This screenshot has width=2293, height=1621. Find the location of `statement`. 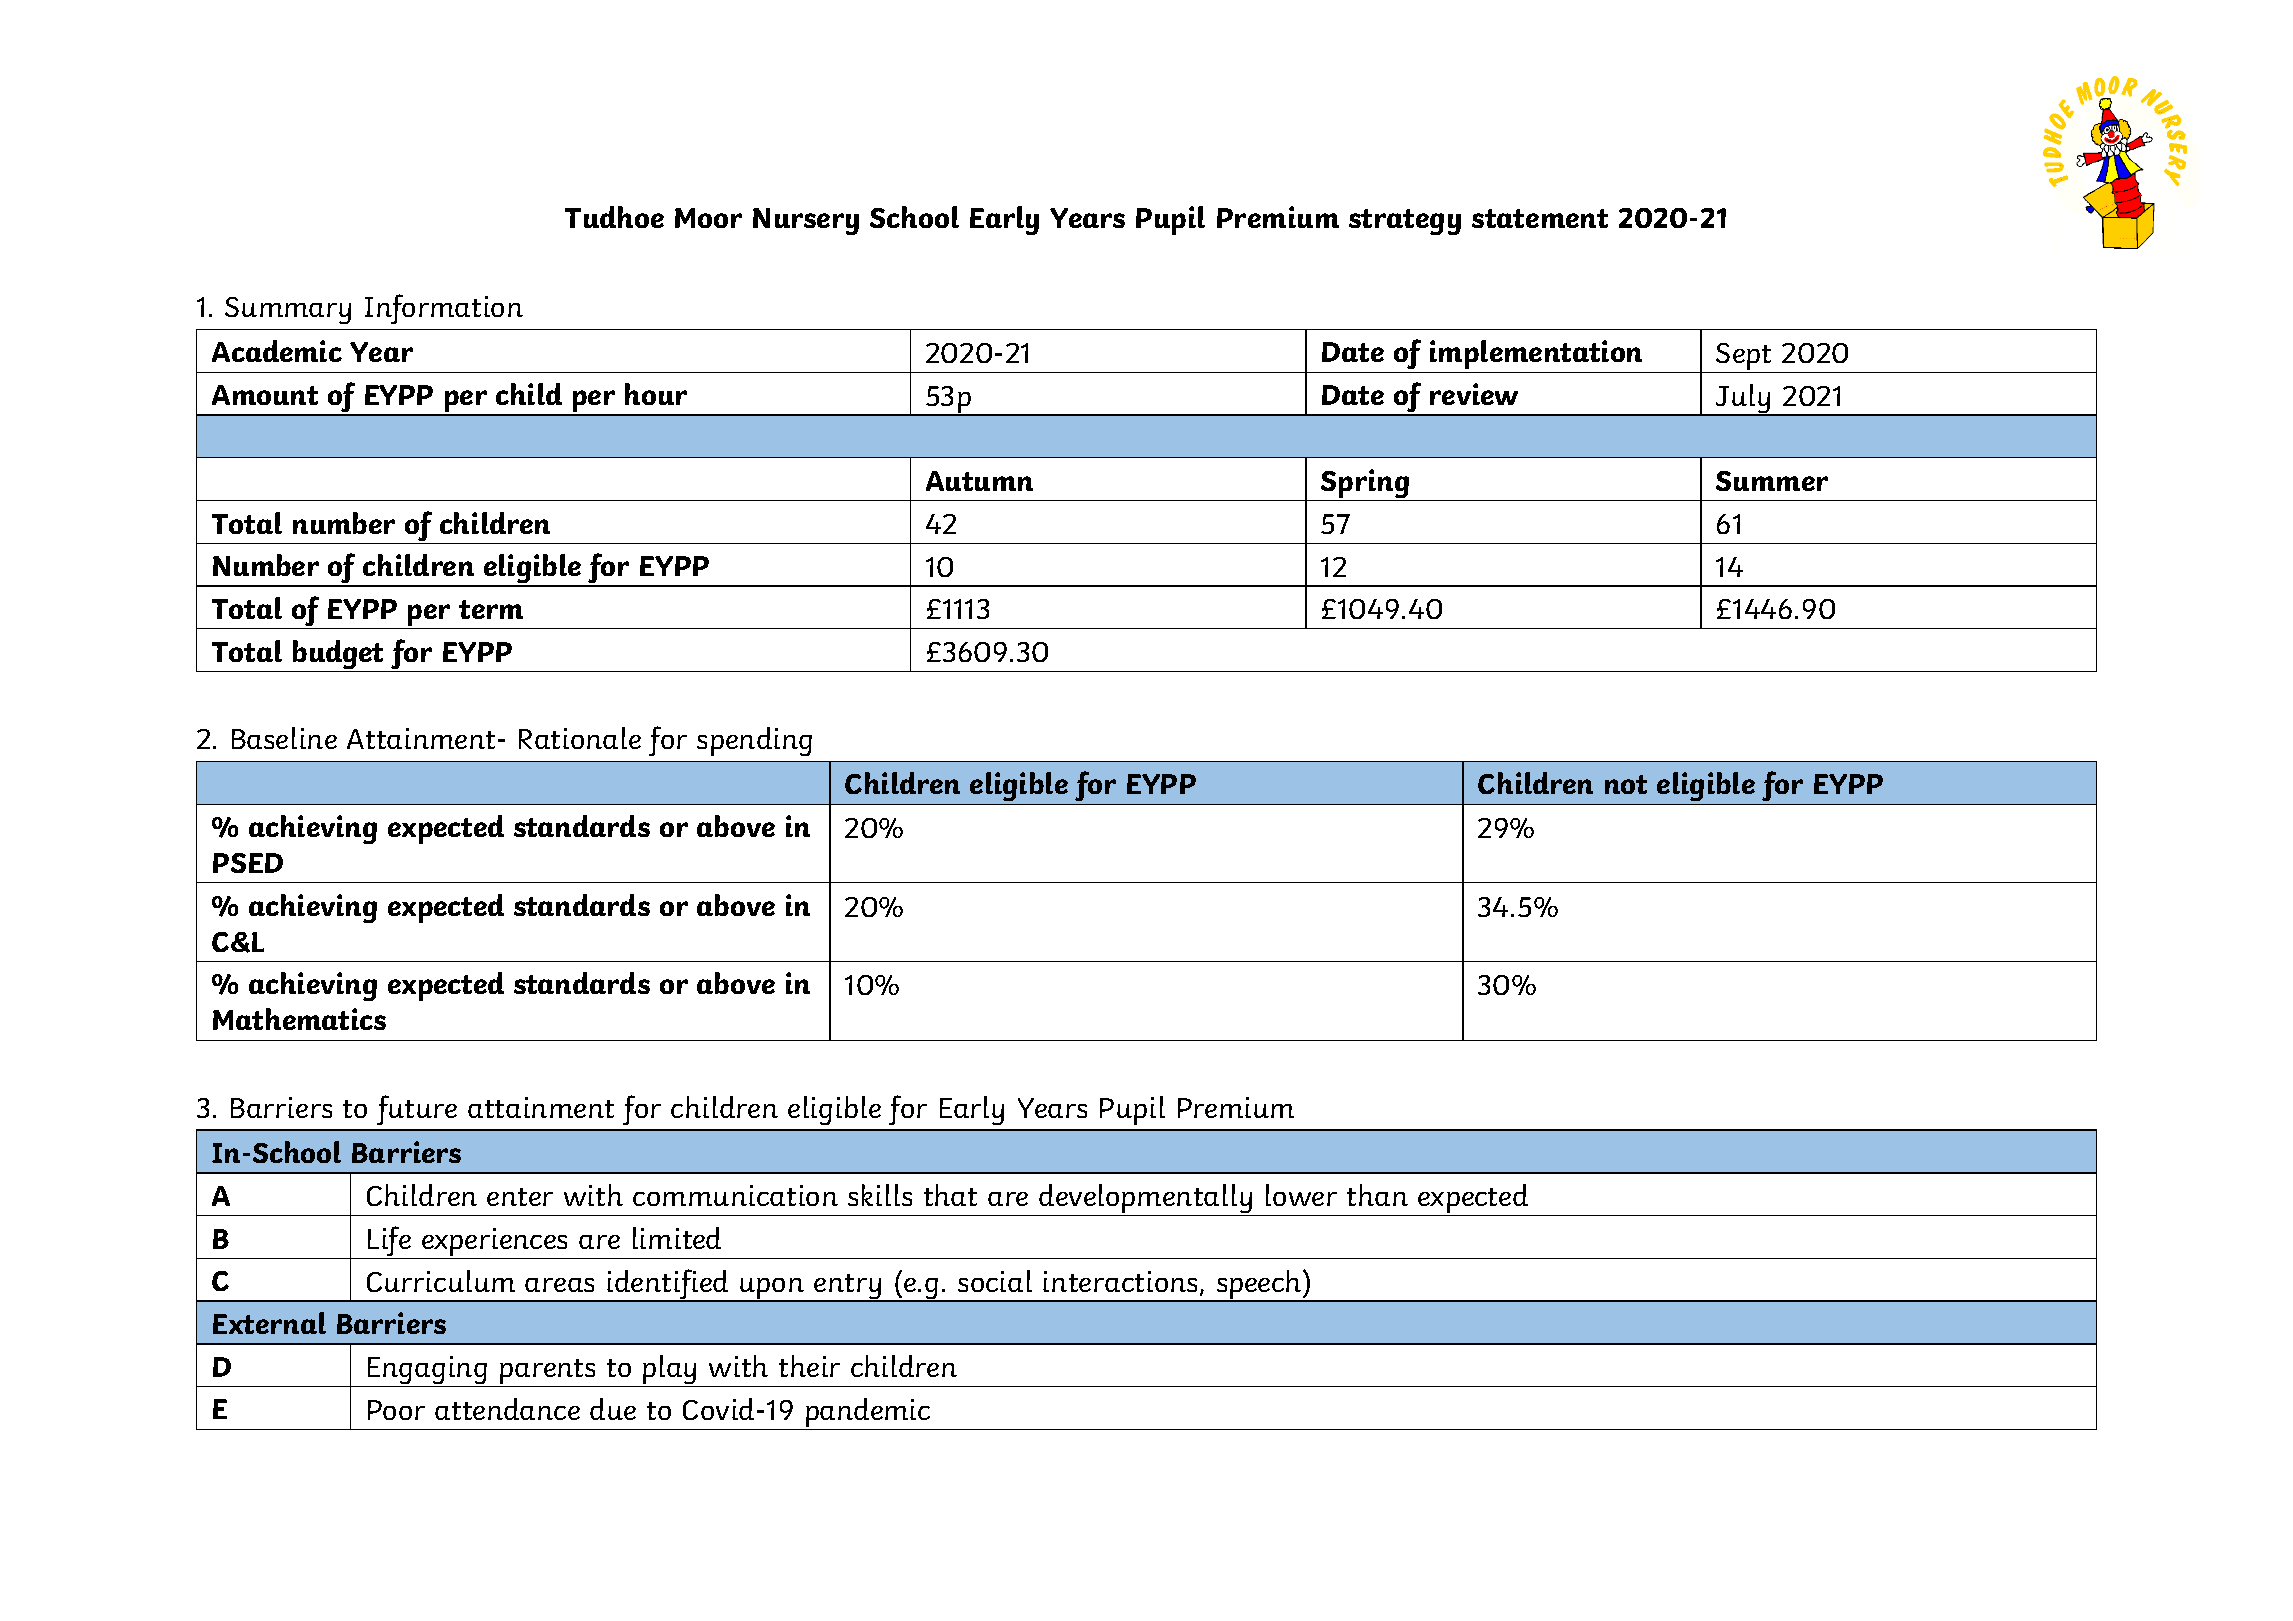

statement is located at coordinates (1540, 218).
